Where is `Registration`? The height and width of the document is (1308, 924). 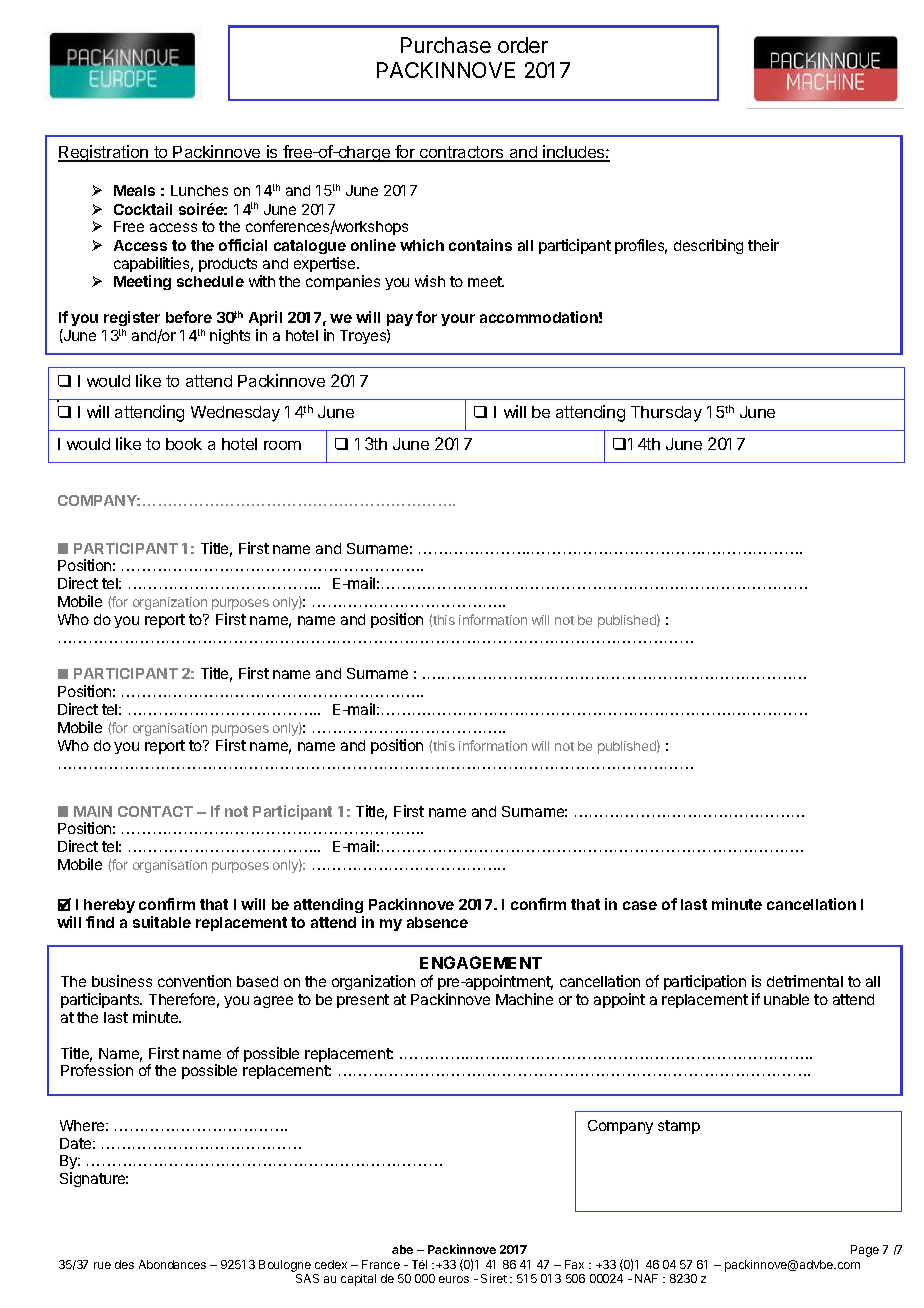
Registration is located at coordinates (104, 153).
